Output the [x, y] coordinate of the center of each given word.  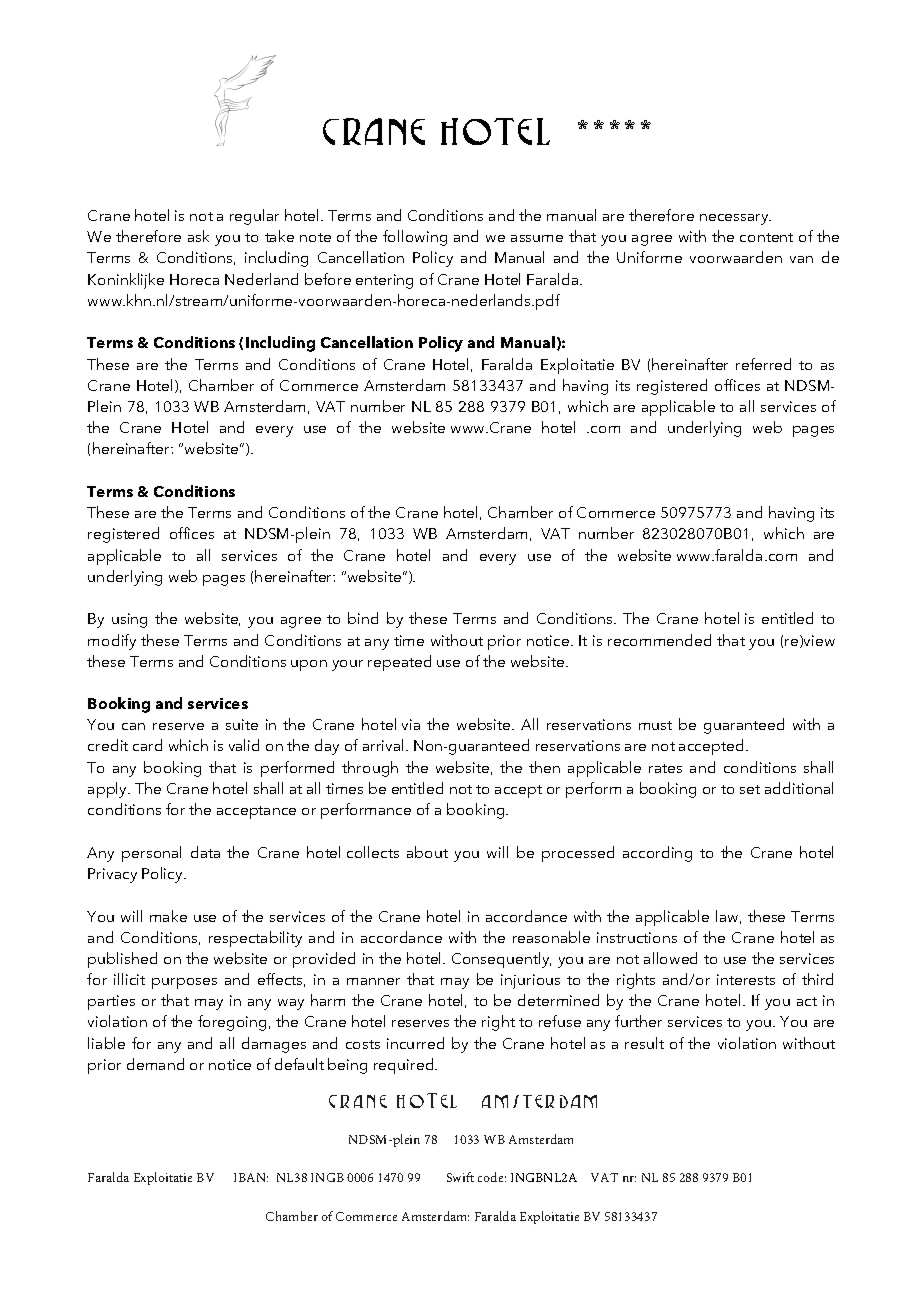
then [544, 767]
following [415, 238]
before [328, 279]
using [129, 620]
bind [363, 618]
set [750, 789]
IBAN [251, 1177]
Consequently [501, 960]
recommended [659, 640]
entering [384, 281]
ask [198, 236]
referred [763, 364]
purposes [184, 983]
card [147, 745]
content [766, 237]
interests [746, 979]
